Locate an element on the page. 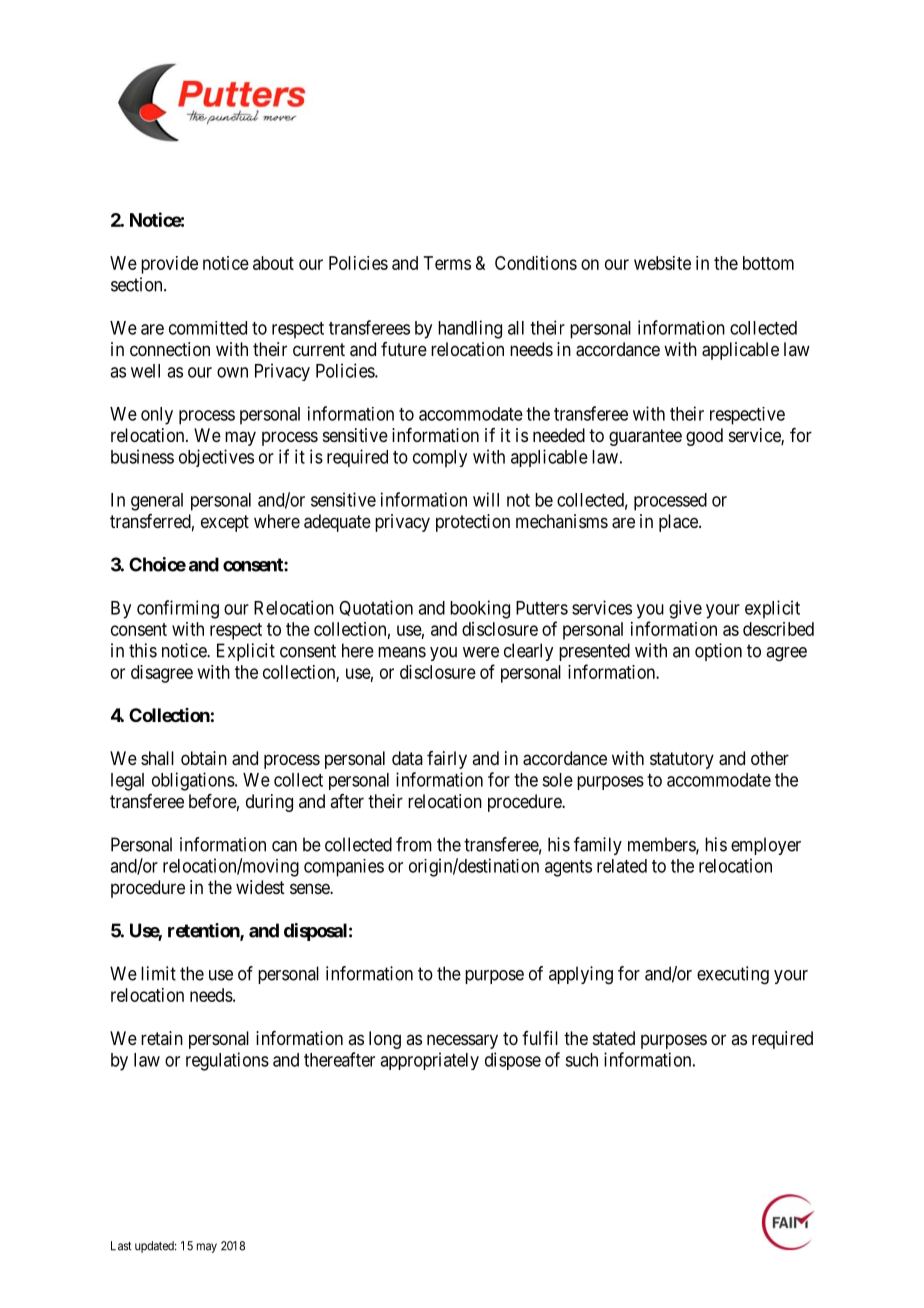 Image resolution: width=924 pixels, height=1308 pixels. place is located at coordinates (679, 523).
